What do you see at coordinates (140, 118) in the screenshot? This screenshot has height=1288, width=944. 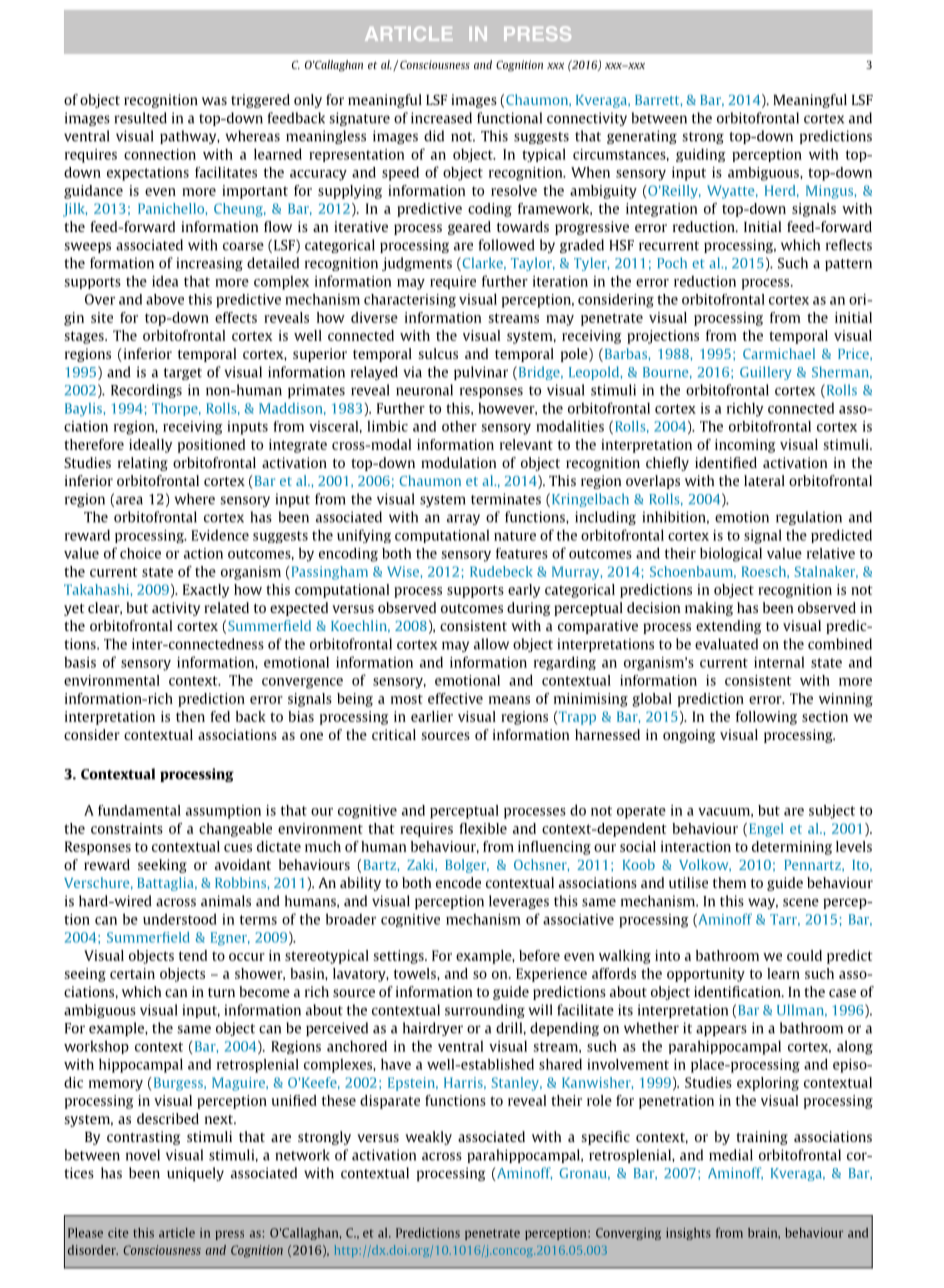 I see `resulted` at bounding box center [140, 118].
